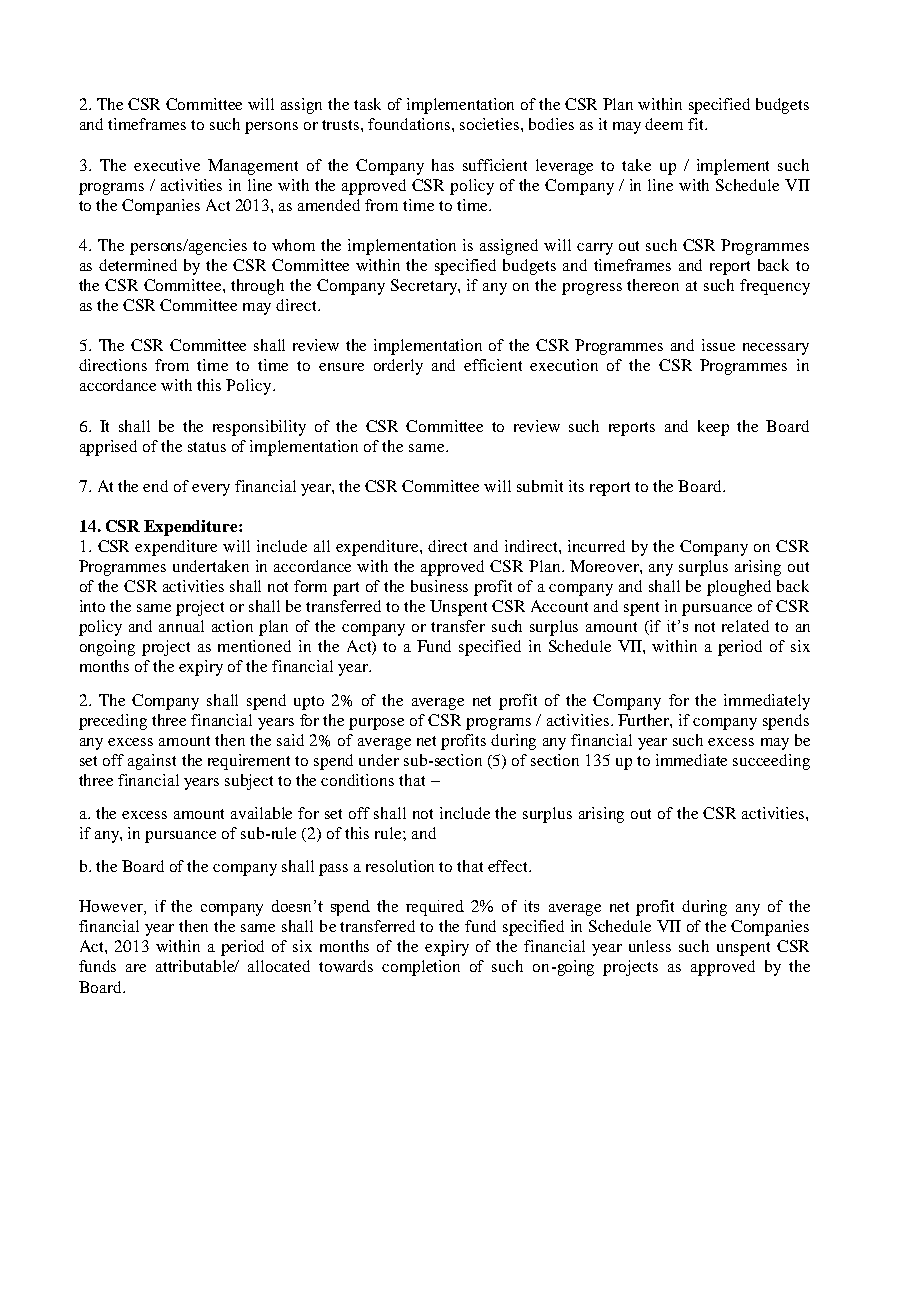 The width and height of the screenshot is (903, 1316). I want to click on annual, so click(181, 626).
